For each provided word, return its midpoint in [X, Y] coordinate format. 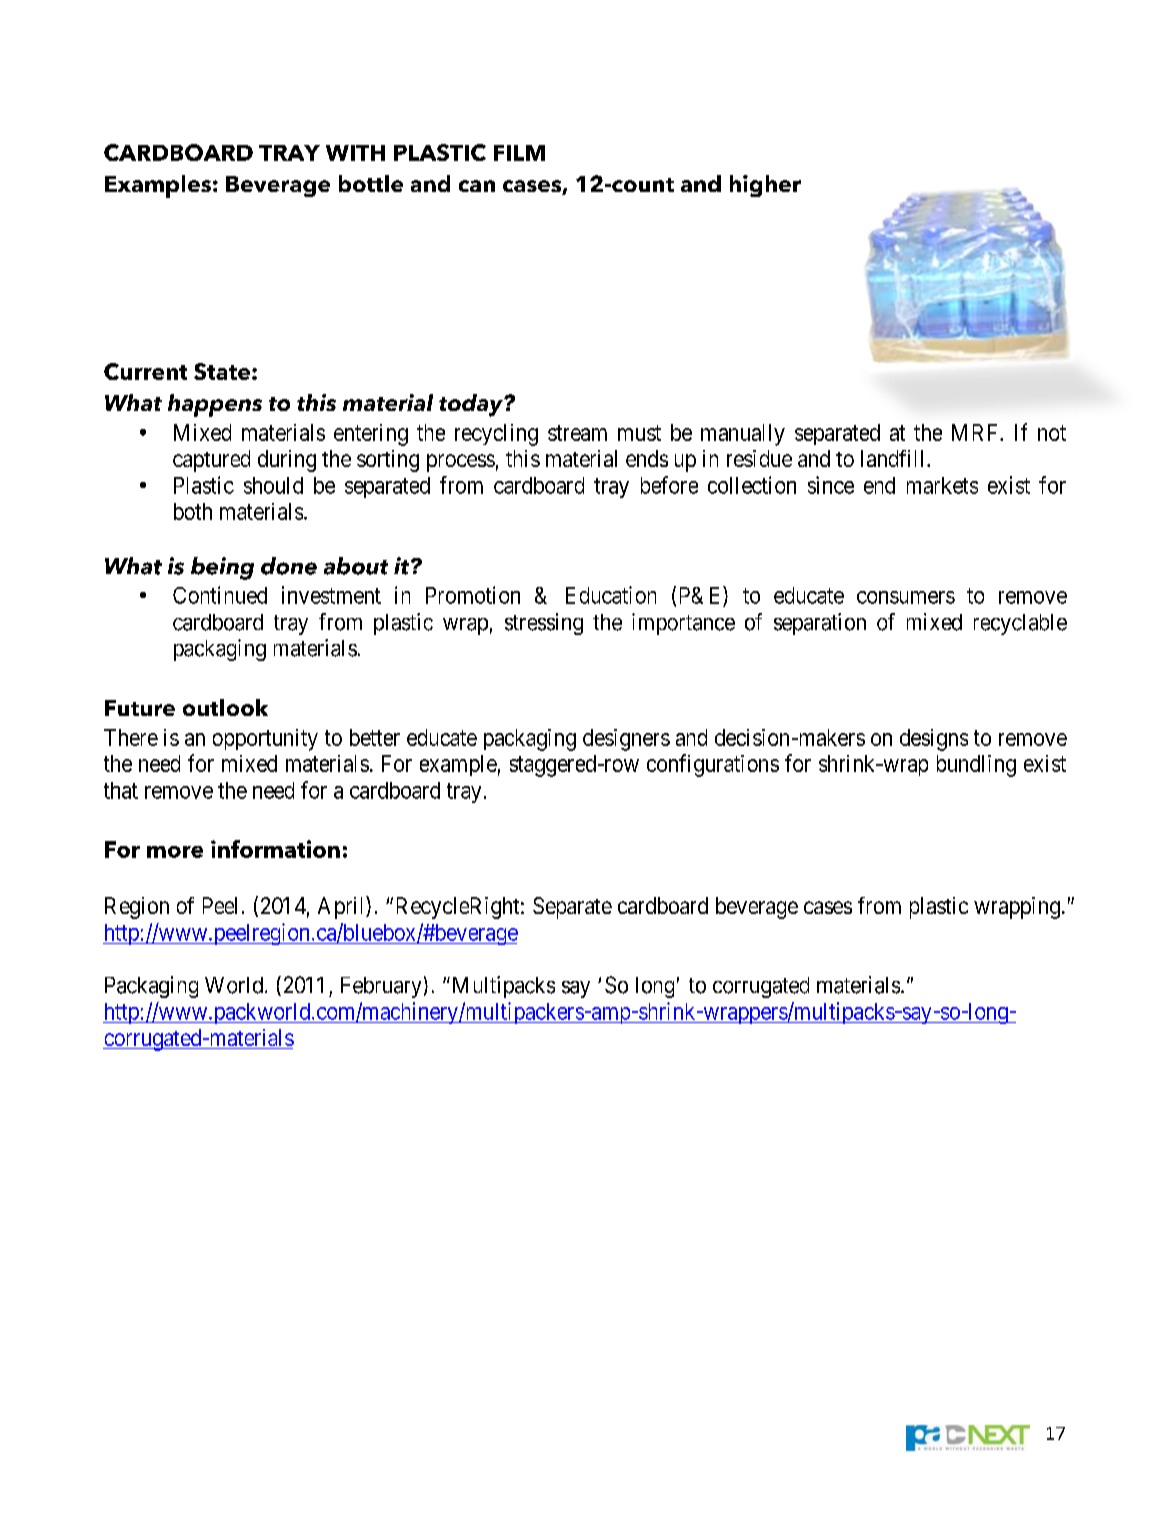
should [273, 485]
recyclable [1020, 624]
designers [626, 740]
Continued [220, 595]
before [669, 485]
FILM [519, 153]
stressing [544, 624]
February [381, 987]
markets [942, 485]
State [222, 371]
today [472, 405]
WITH [355, 153]
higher [765, 186]
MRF [976, 432]
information [275, 849]
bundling [976, 766]
